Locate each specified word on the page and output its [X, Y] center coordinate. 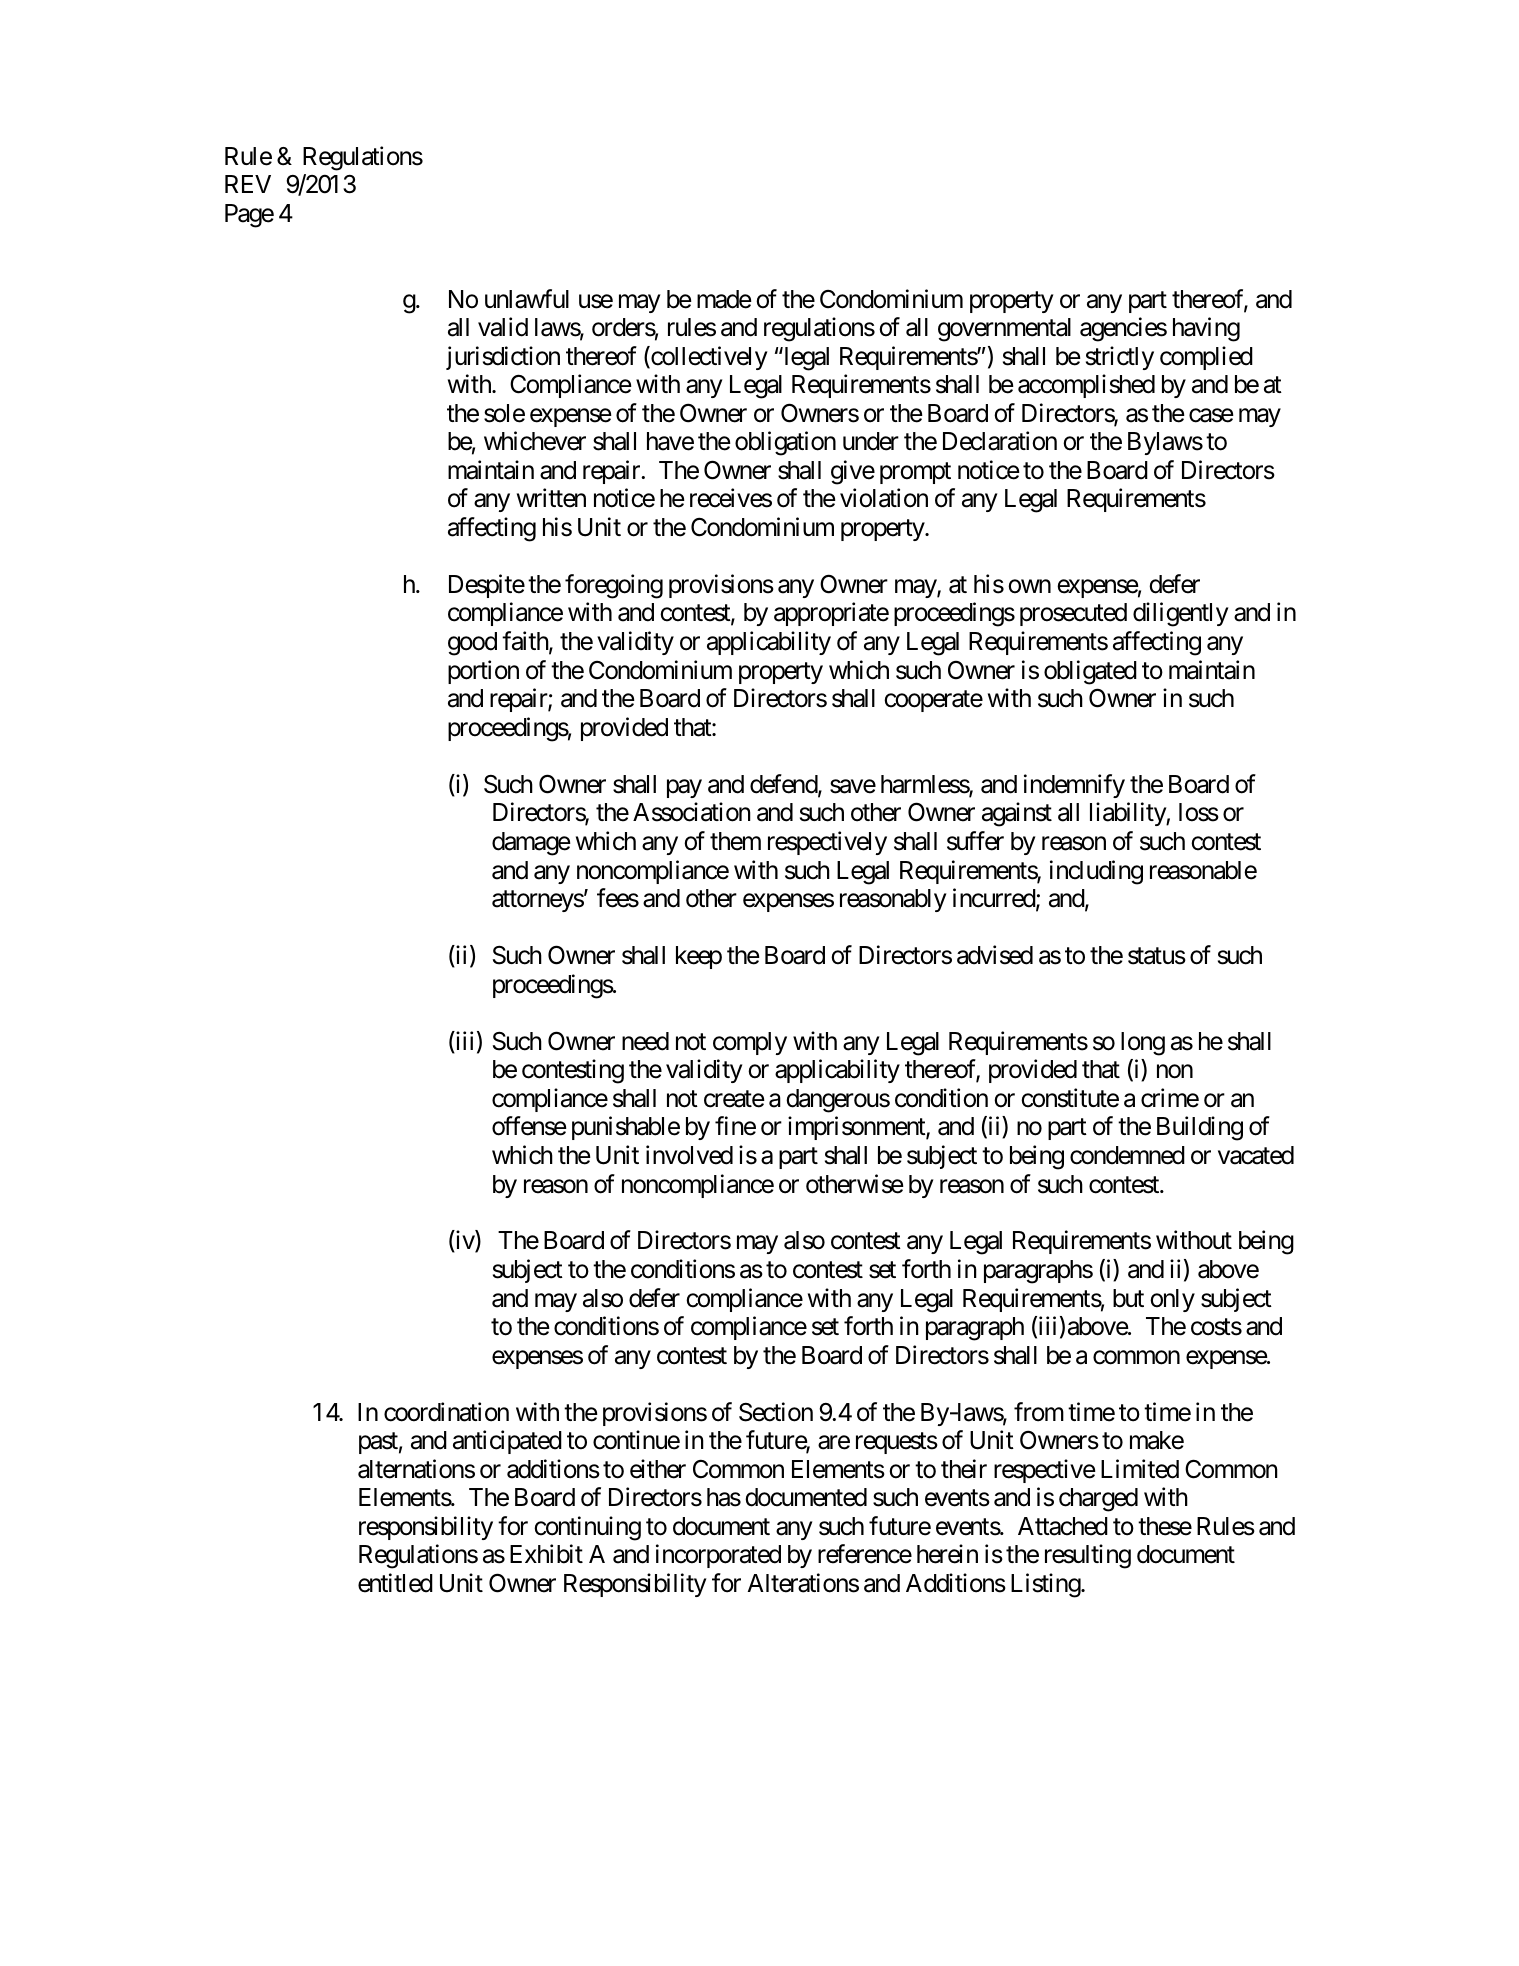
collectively [708, 358]
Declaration [1000, 441]
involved [689, 1155]
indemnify [1074, 786]
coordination [446, 1412]
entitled [395, 1583]
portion [483, 672]
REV [248, 184]
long [1143, 1044]
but [1128, 1298]
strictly [1120, 358]
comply [750, 1043]
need [645, 1041]
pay [684, 788]
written [551, 498]
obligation [785, 443]
